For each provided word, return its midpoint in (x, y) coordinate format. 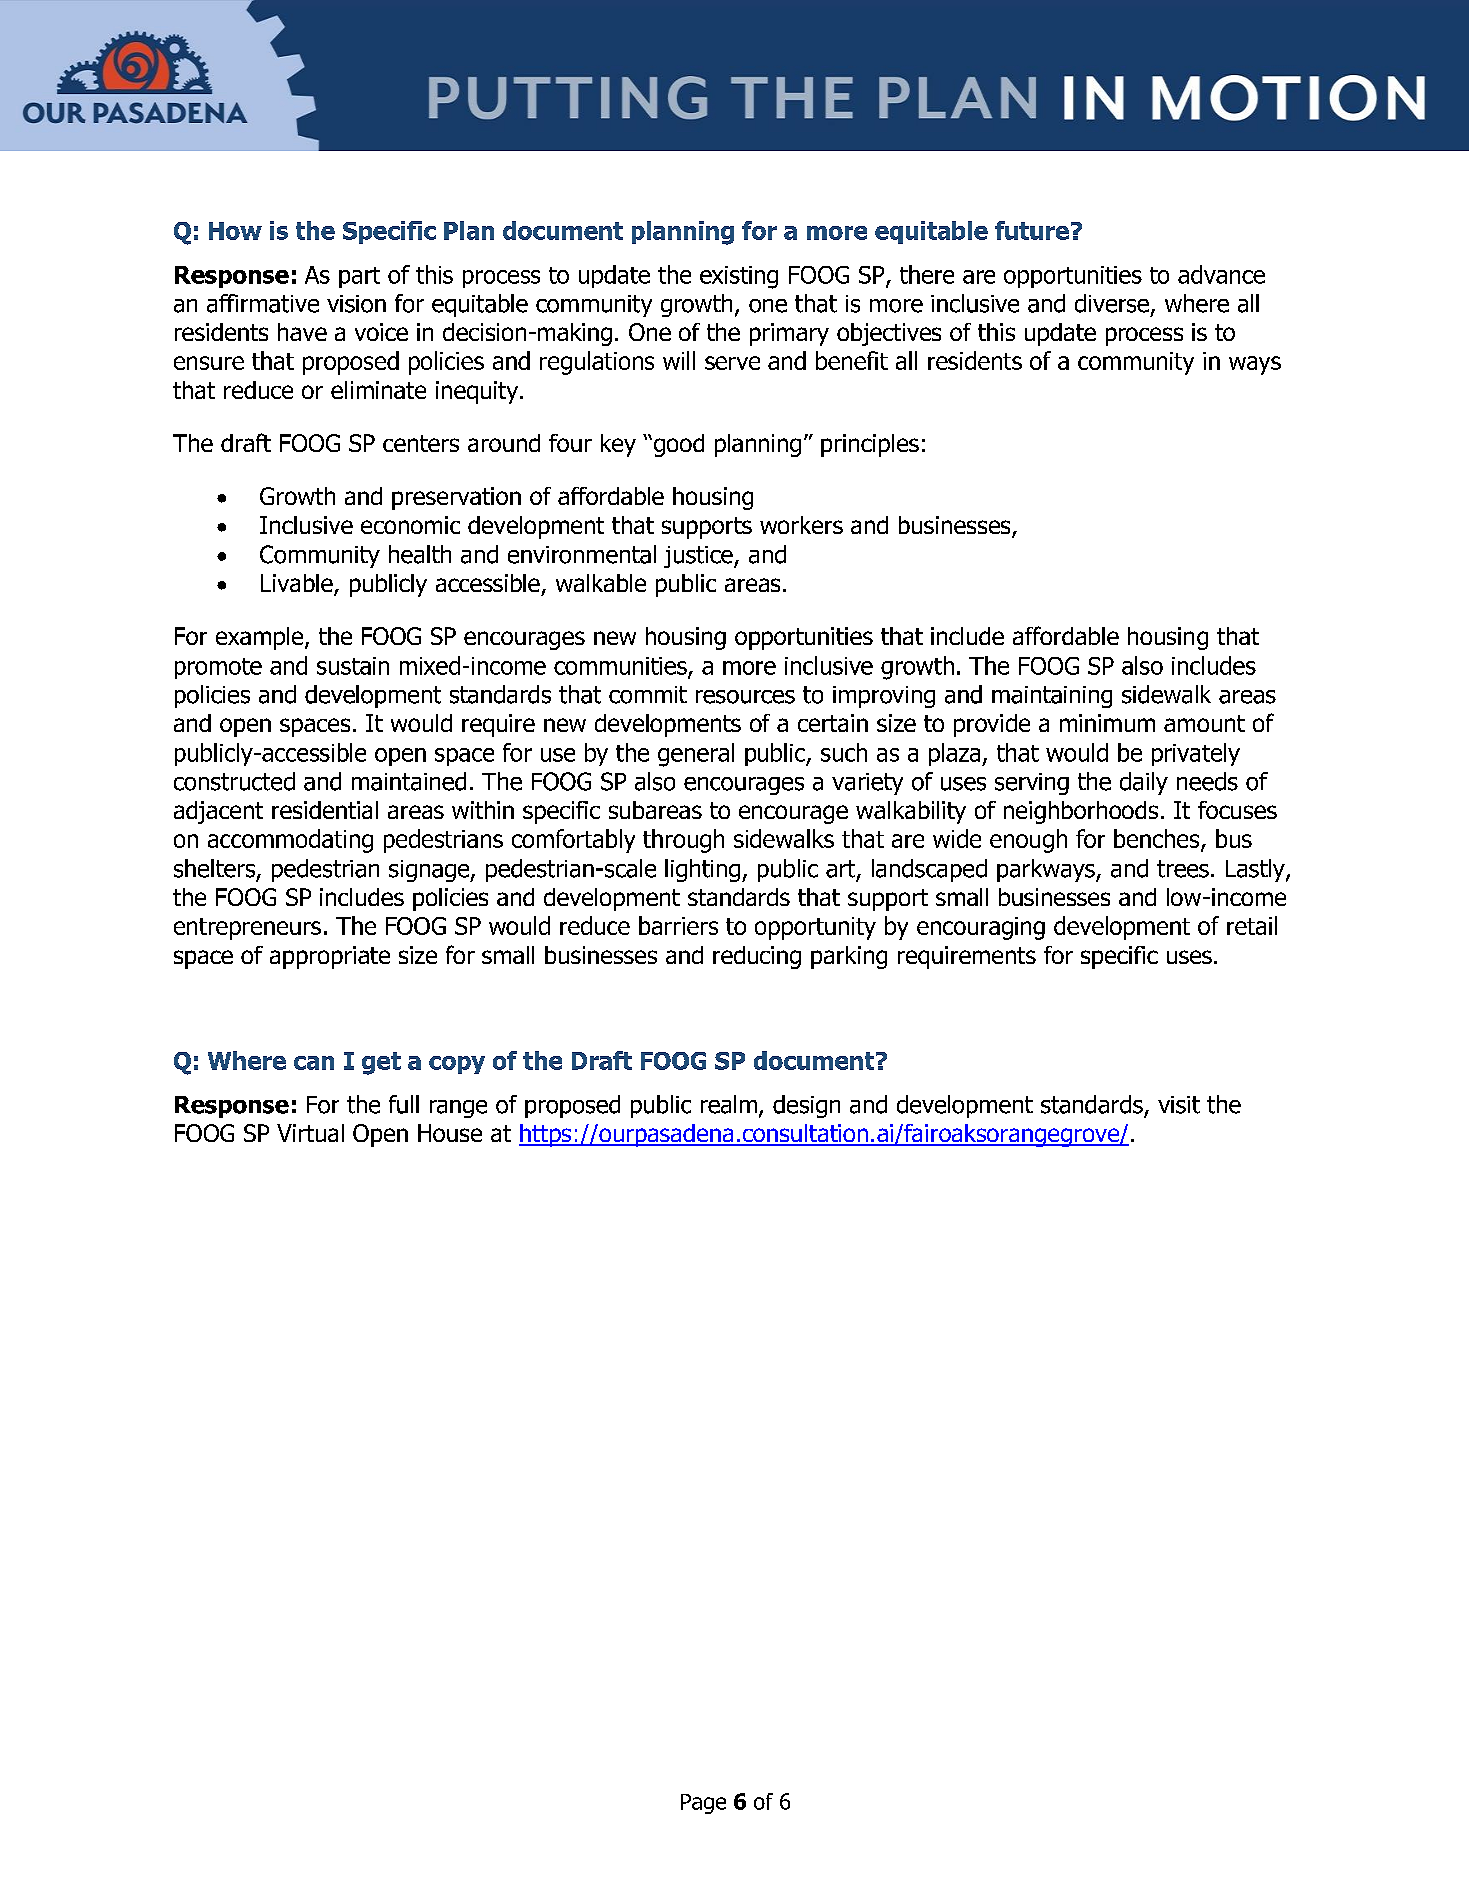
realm (729, 1104)
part (359, 277)
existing (739, 277)
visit (1179, 1105)
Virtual (310, 1133)
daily (1144, 783)
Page (703, 1804)
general (696, 755)
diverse (1112, 303)
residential (325, 810)
